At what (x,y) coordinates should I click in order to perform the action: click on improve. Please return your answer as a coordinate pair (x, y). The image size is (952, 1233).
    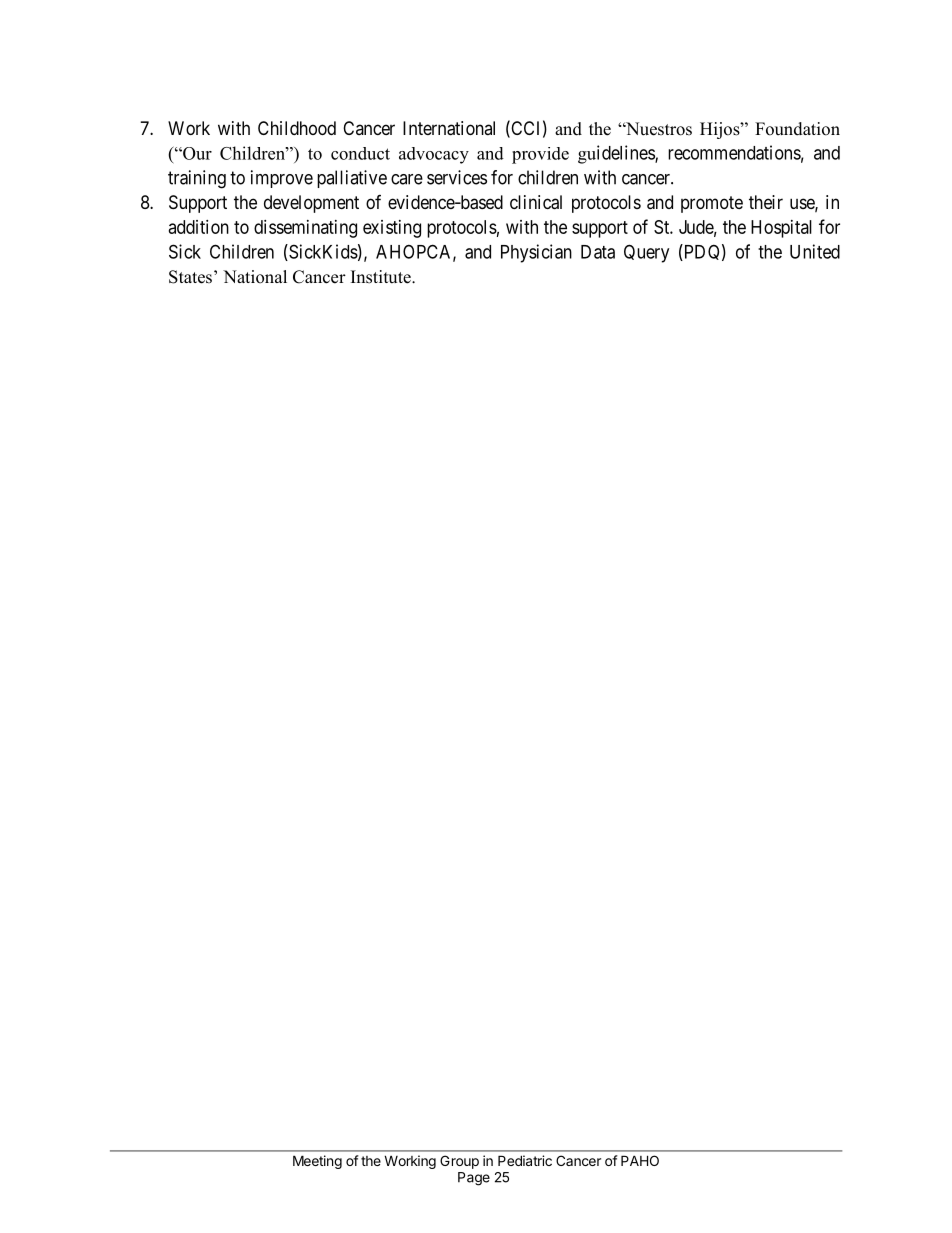
    Looking at the image, I should click on (282, 179).
